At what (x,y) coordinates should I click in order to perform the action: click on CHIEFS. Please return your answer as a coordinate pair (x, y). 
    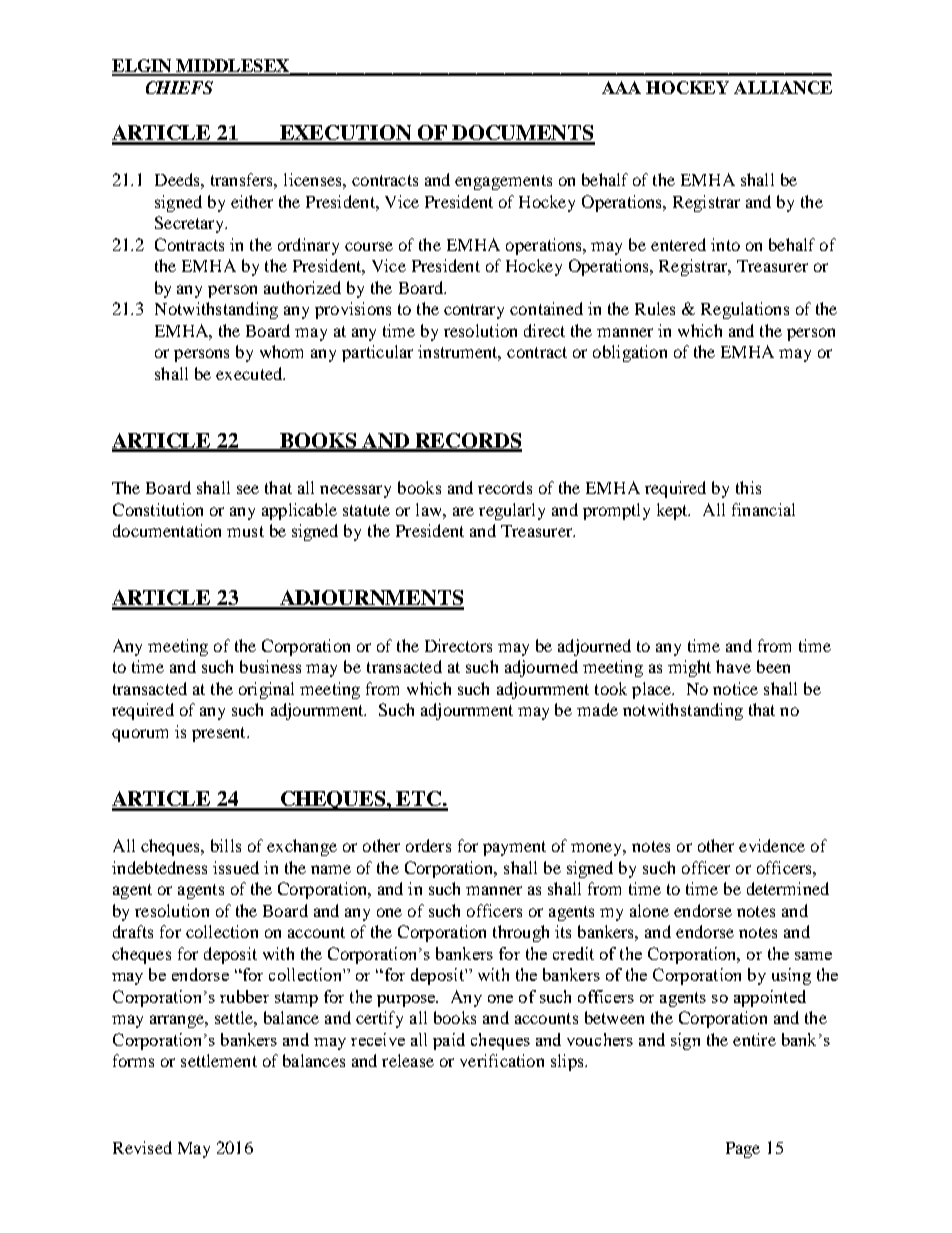
    Looking at the image, I should click on (179, 87).
